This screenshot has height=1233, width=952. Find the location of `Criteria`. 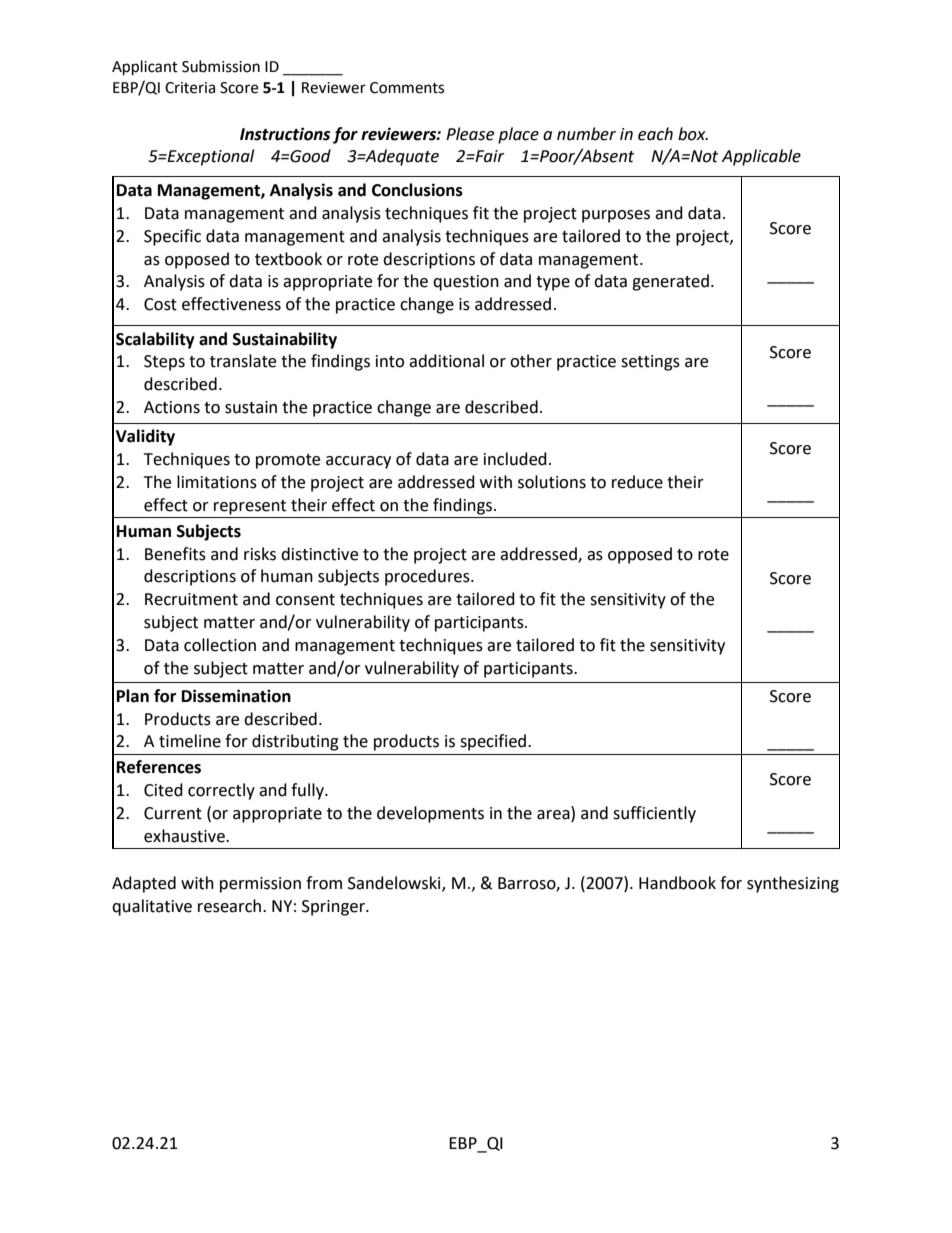

Criteria is located at coordinates (190, 88).
